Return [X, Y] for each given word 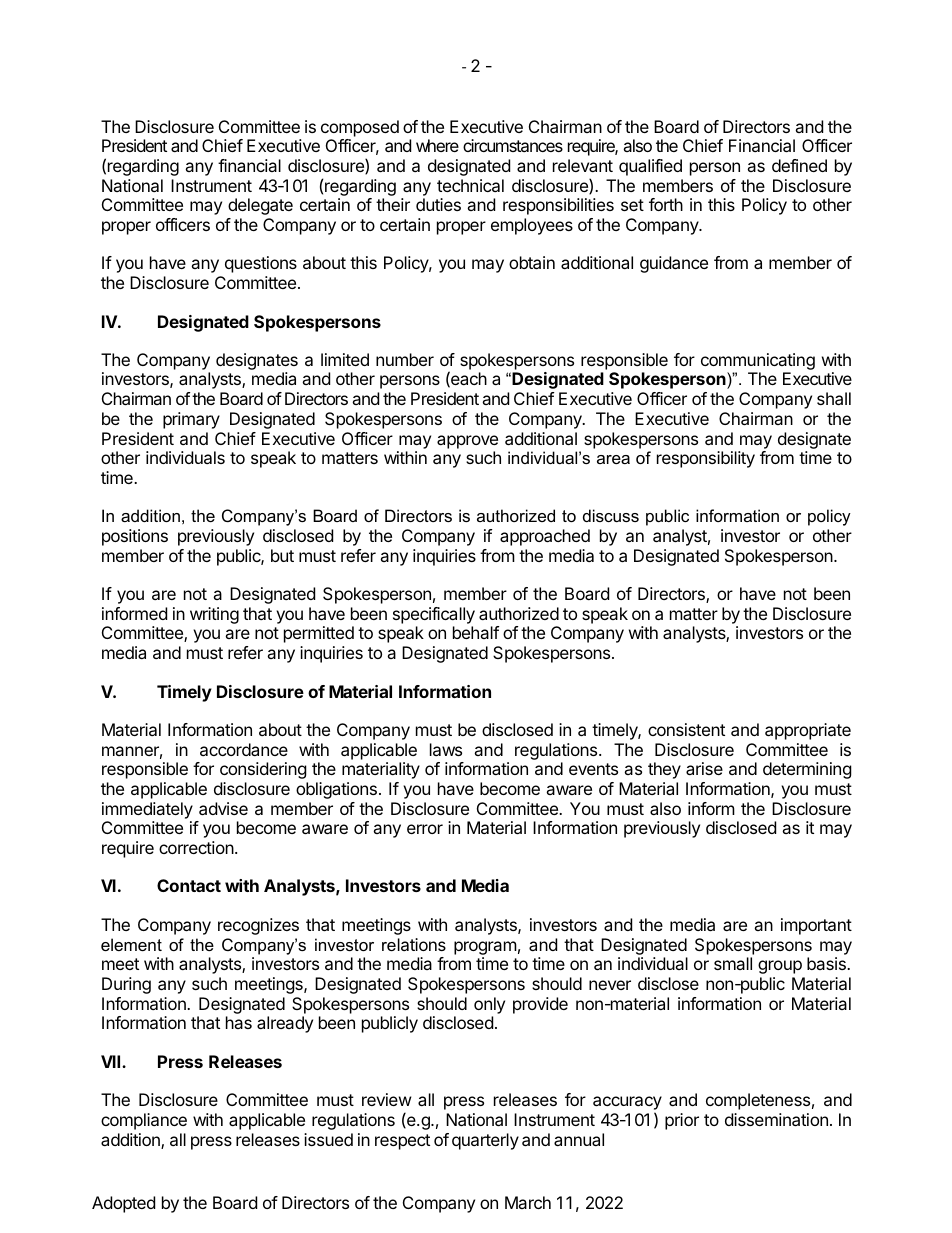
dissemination [776, 1119]
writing [214, 615]
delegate [260, 206]
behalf [476, 632]
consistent [686, 729]
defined [799, 165]
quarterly [485, 1141]
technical [470, 185]
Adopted [123, 1204]
